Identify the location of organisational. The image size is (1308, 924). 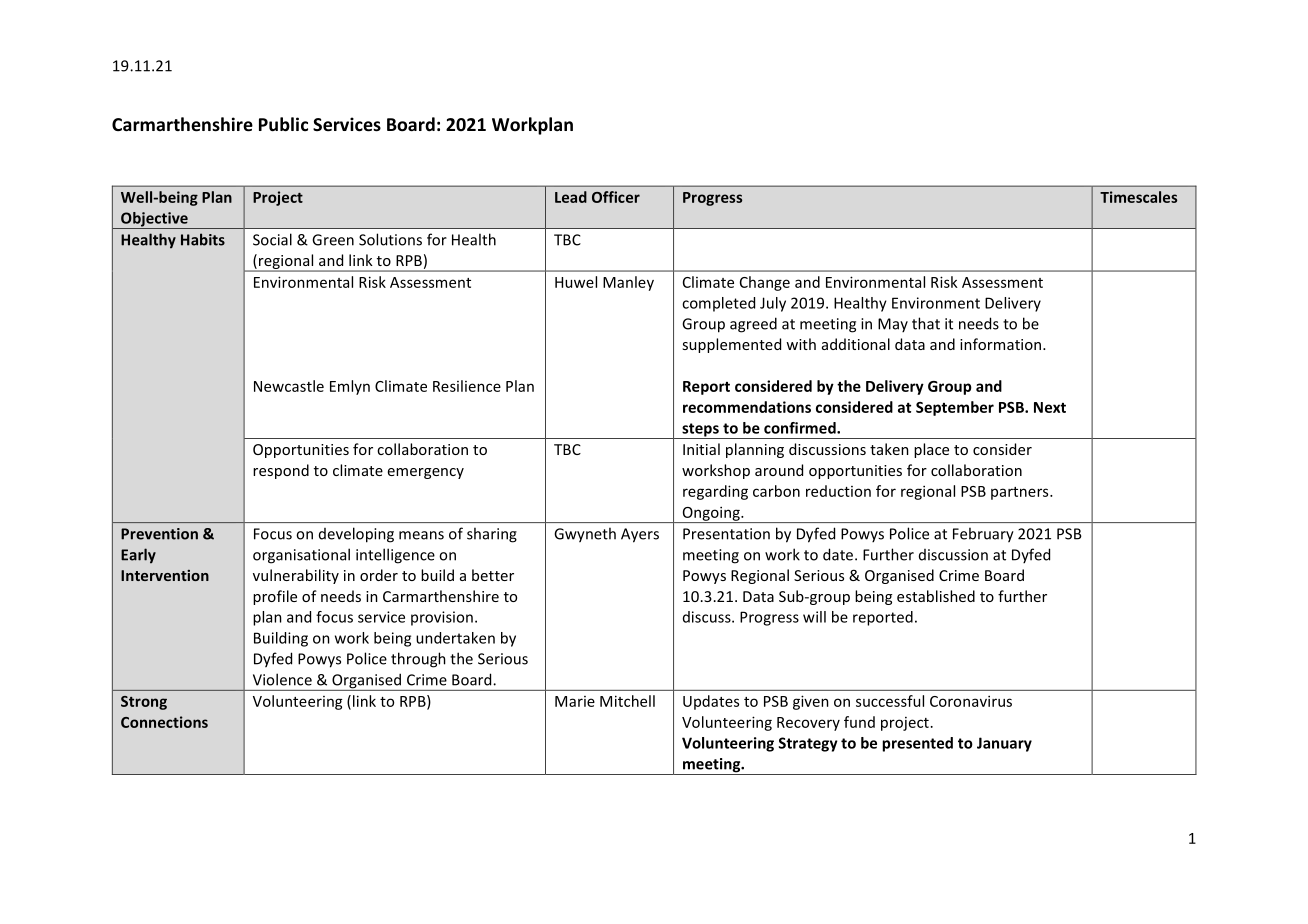
(301, 556).
